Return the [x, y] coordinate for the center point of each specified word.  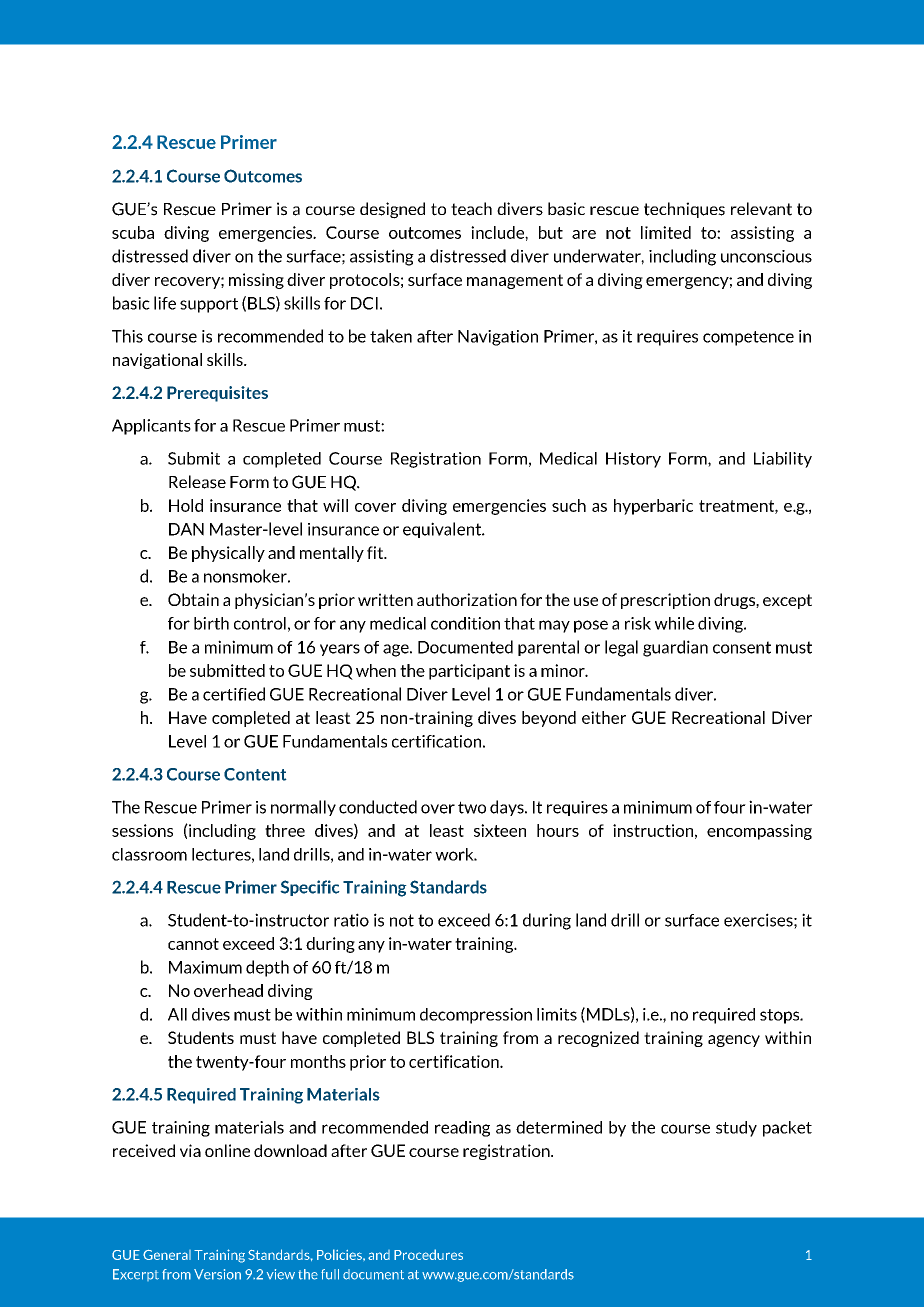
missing [256, 281]
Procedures [428, 1254]
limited [666, 232]
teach [471, 209]
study [736, 1129]
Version [217, 1274]
